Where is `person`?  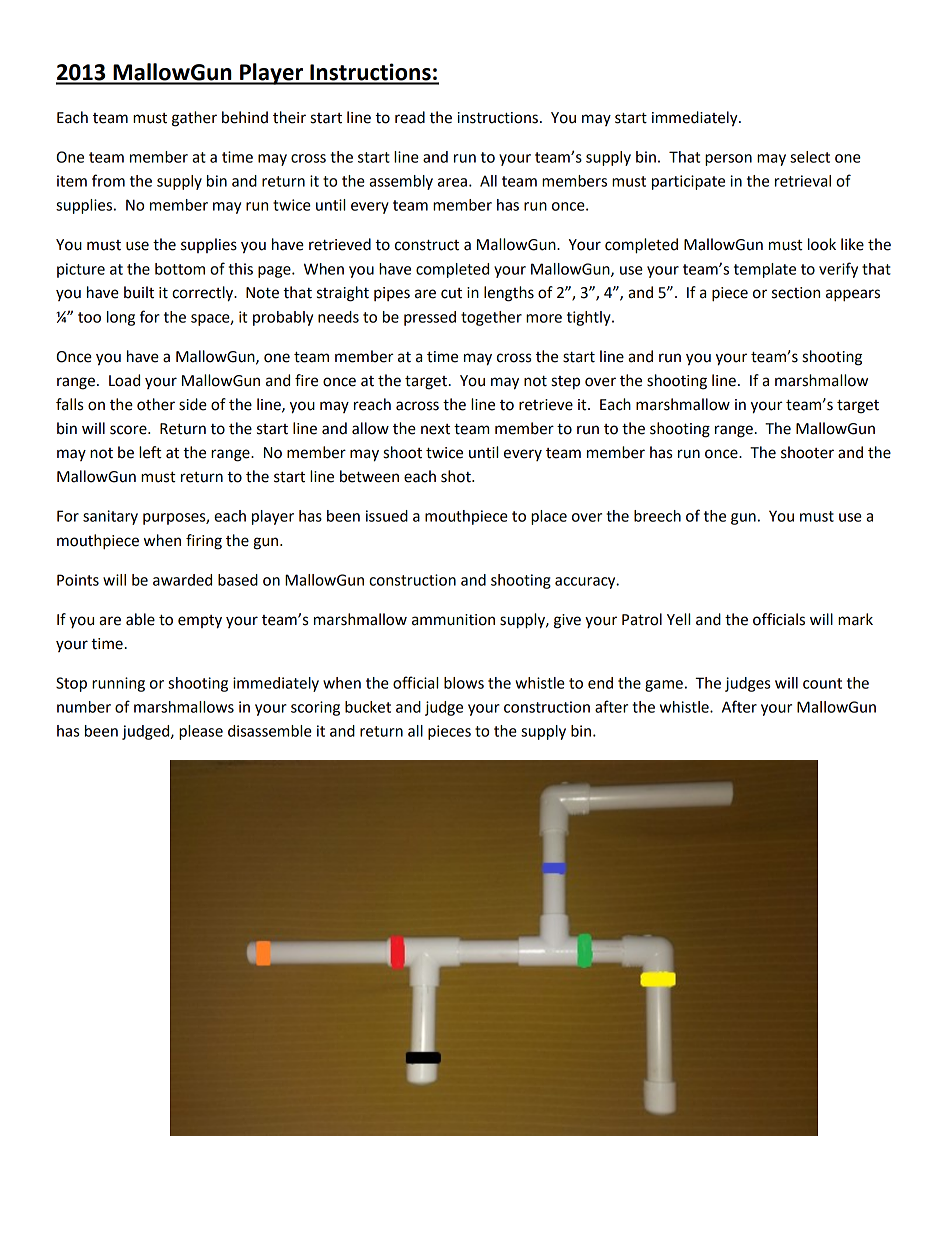 person is located at coordinates (728, 160).
